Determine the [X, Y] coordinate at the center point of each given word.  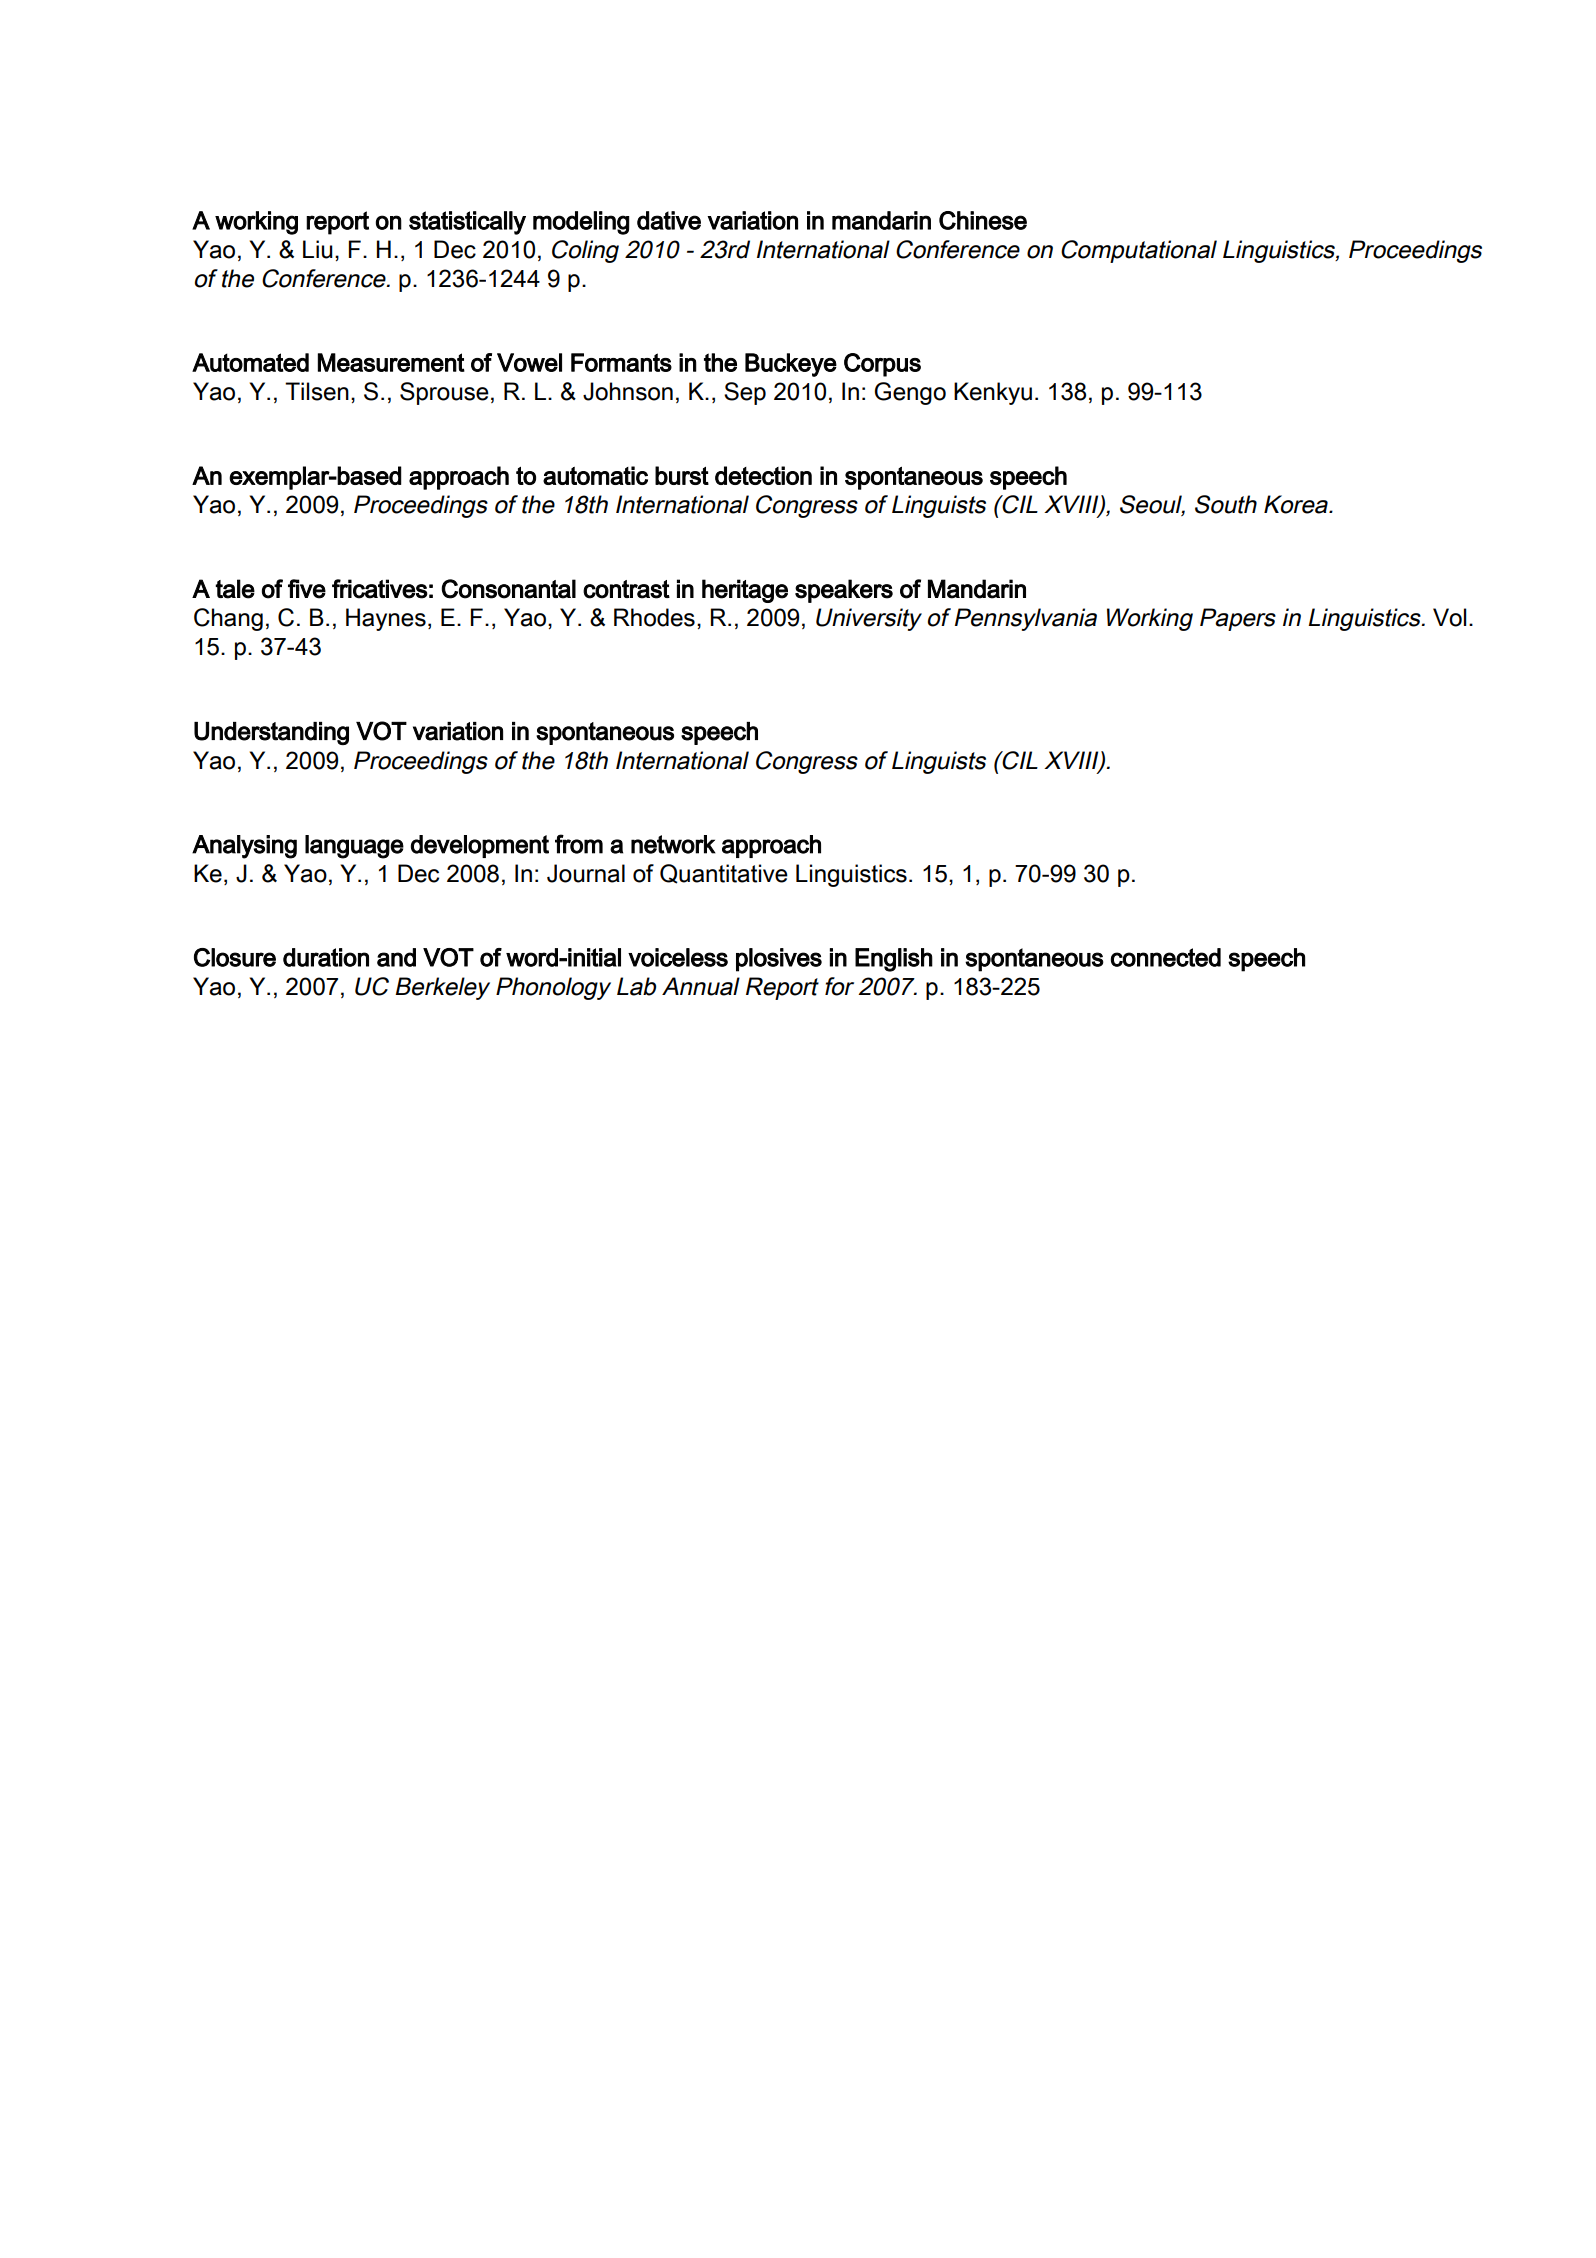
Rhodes [654, 617]
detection [763, 475]
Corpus [882, 365]
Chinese [983, 220]
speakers [844, 591]
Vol [1449, 617]
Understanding [271, 733]
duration [326, 957]
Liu [318, 249]
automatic [595, 475]
